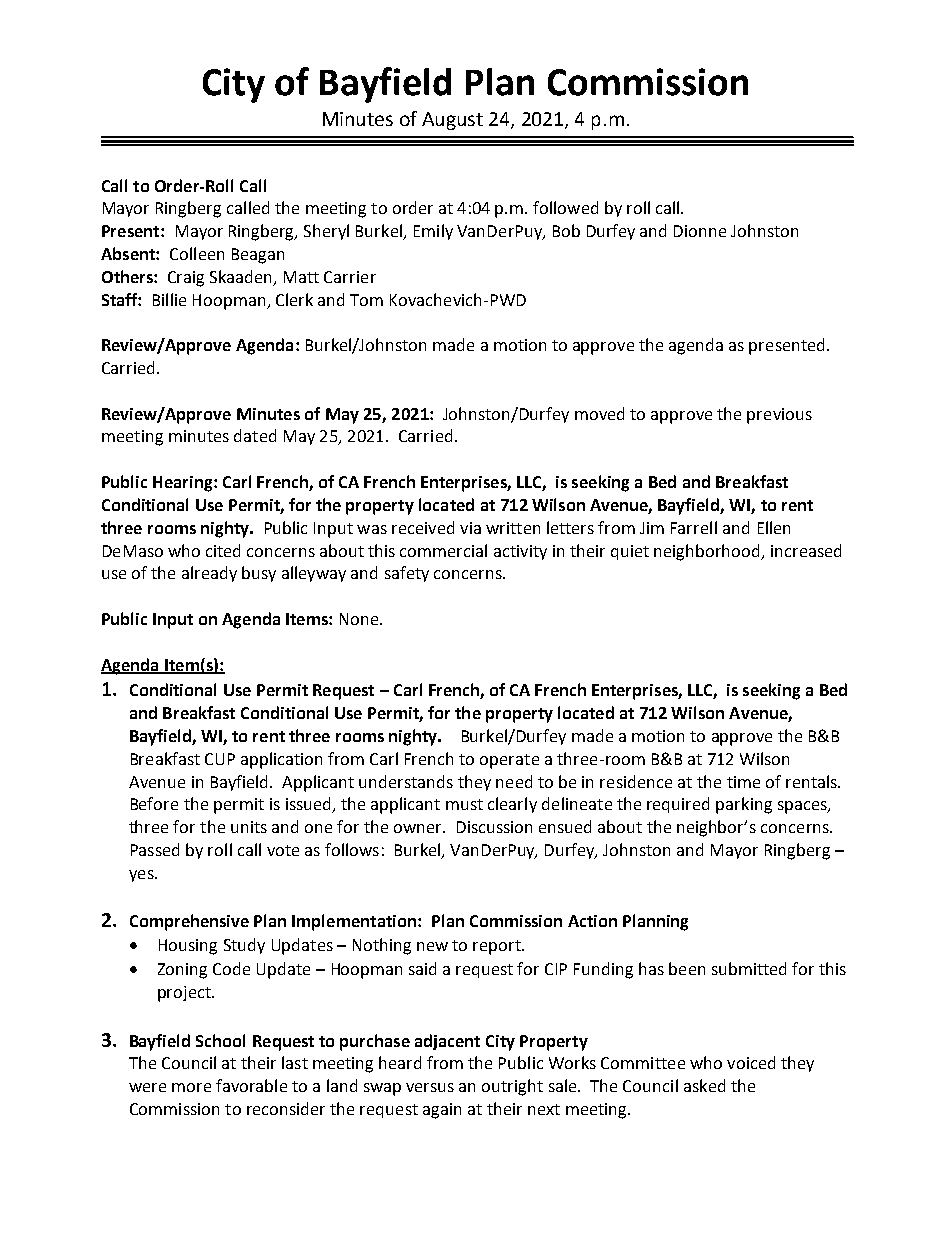 Image resolution: width=952 pixels, height=1233 pixels. I want to click on Colleen, so click(197, 253).
